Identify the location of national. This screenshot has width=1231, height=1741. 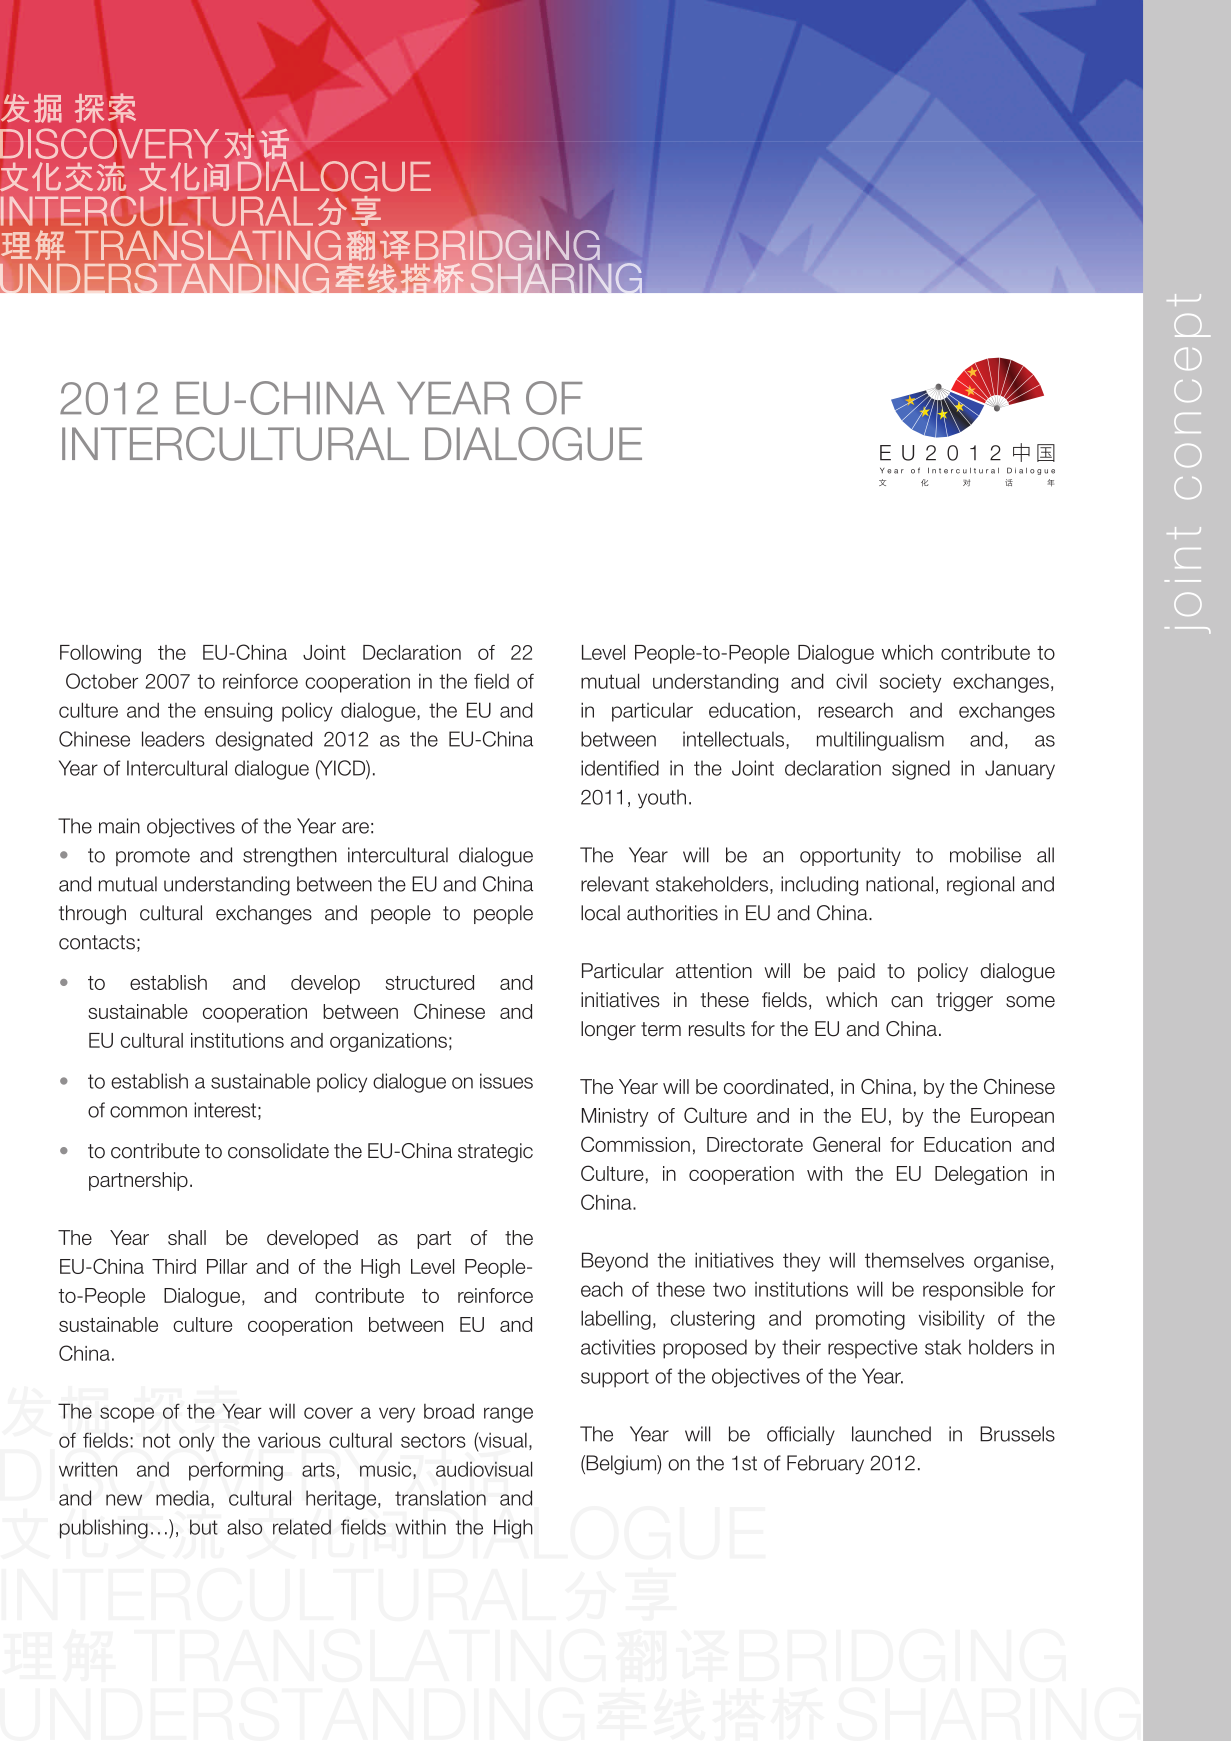
(899, 884).
